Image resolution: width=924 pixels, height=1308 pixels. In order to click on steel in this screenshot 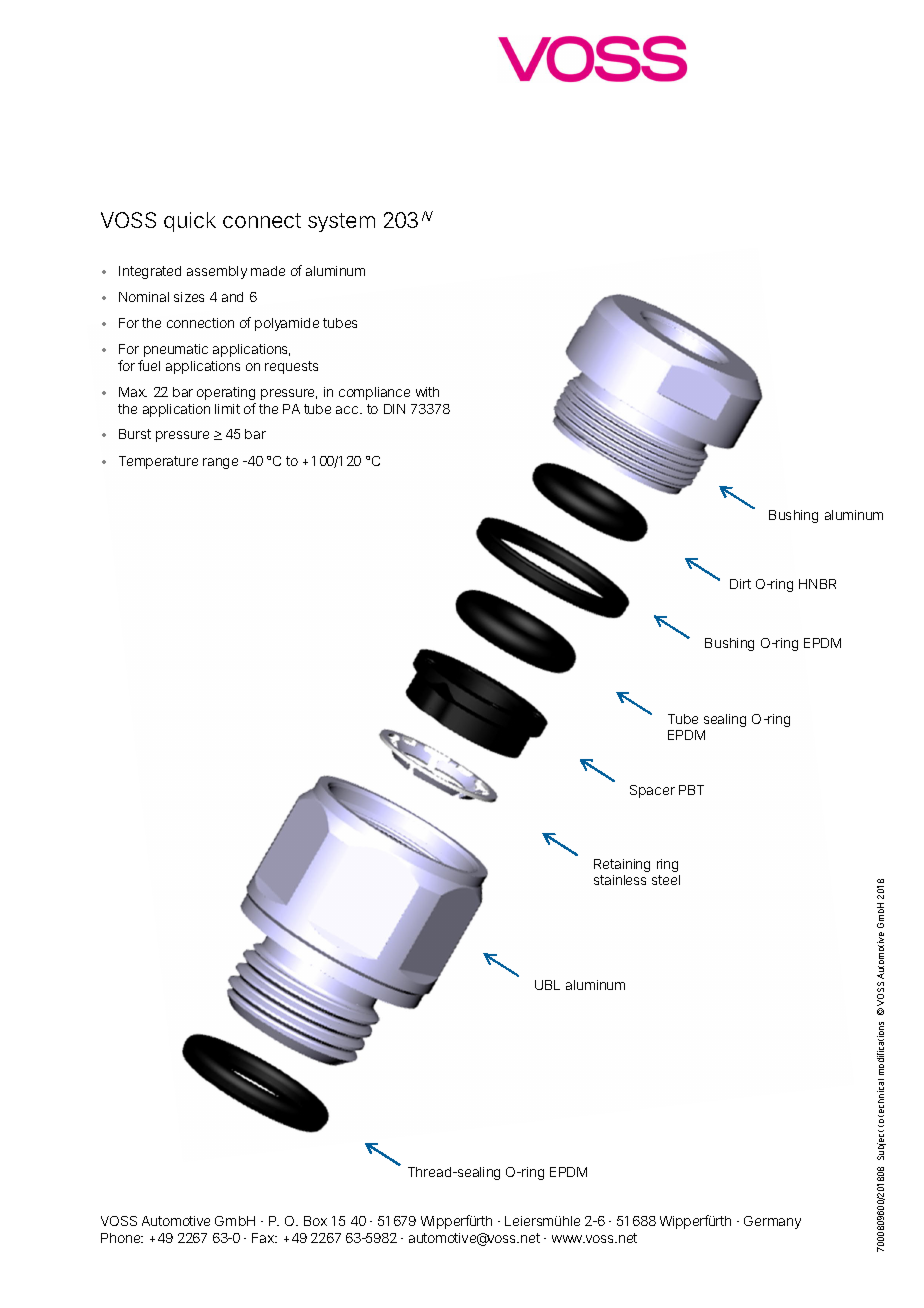, I will do `click(666, 880)`.
